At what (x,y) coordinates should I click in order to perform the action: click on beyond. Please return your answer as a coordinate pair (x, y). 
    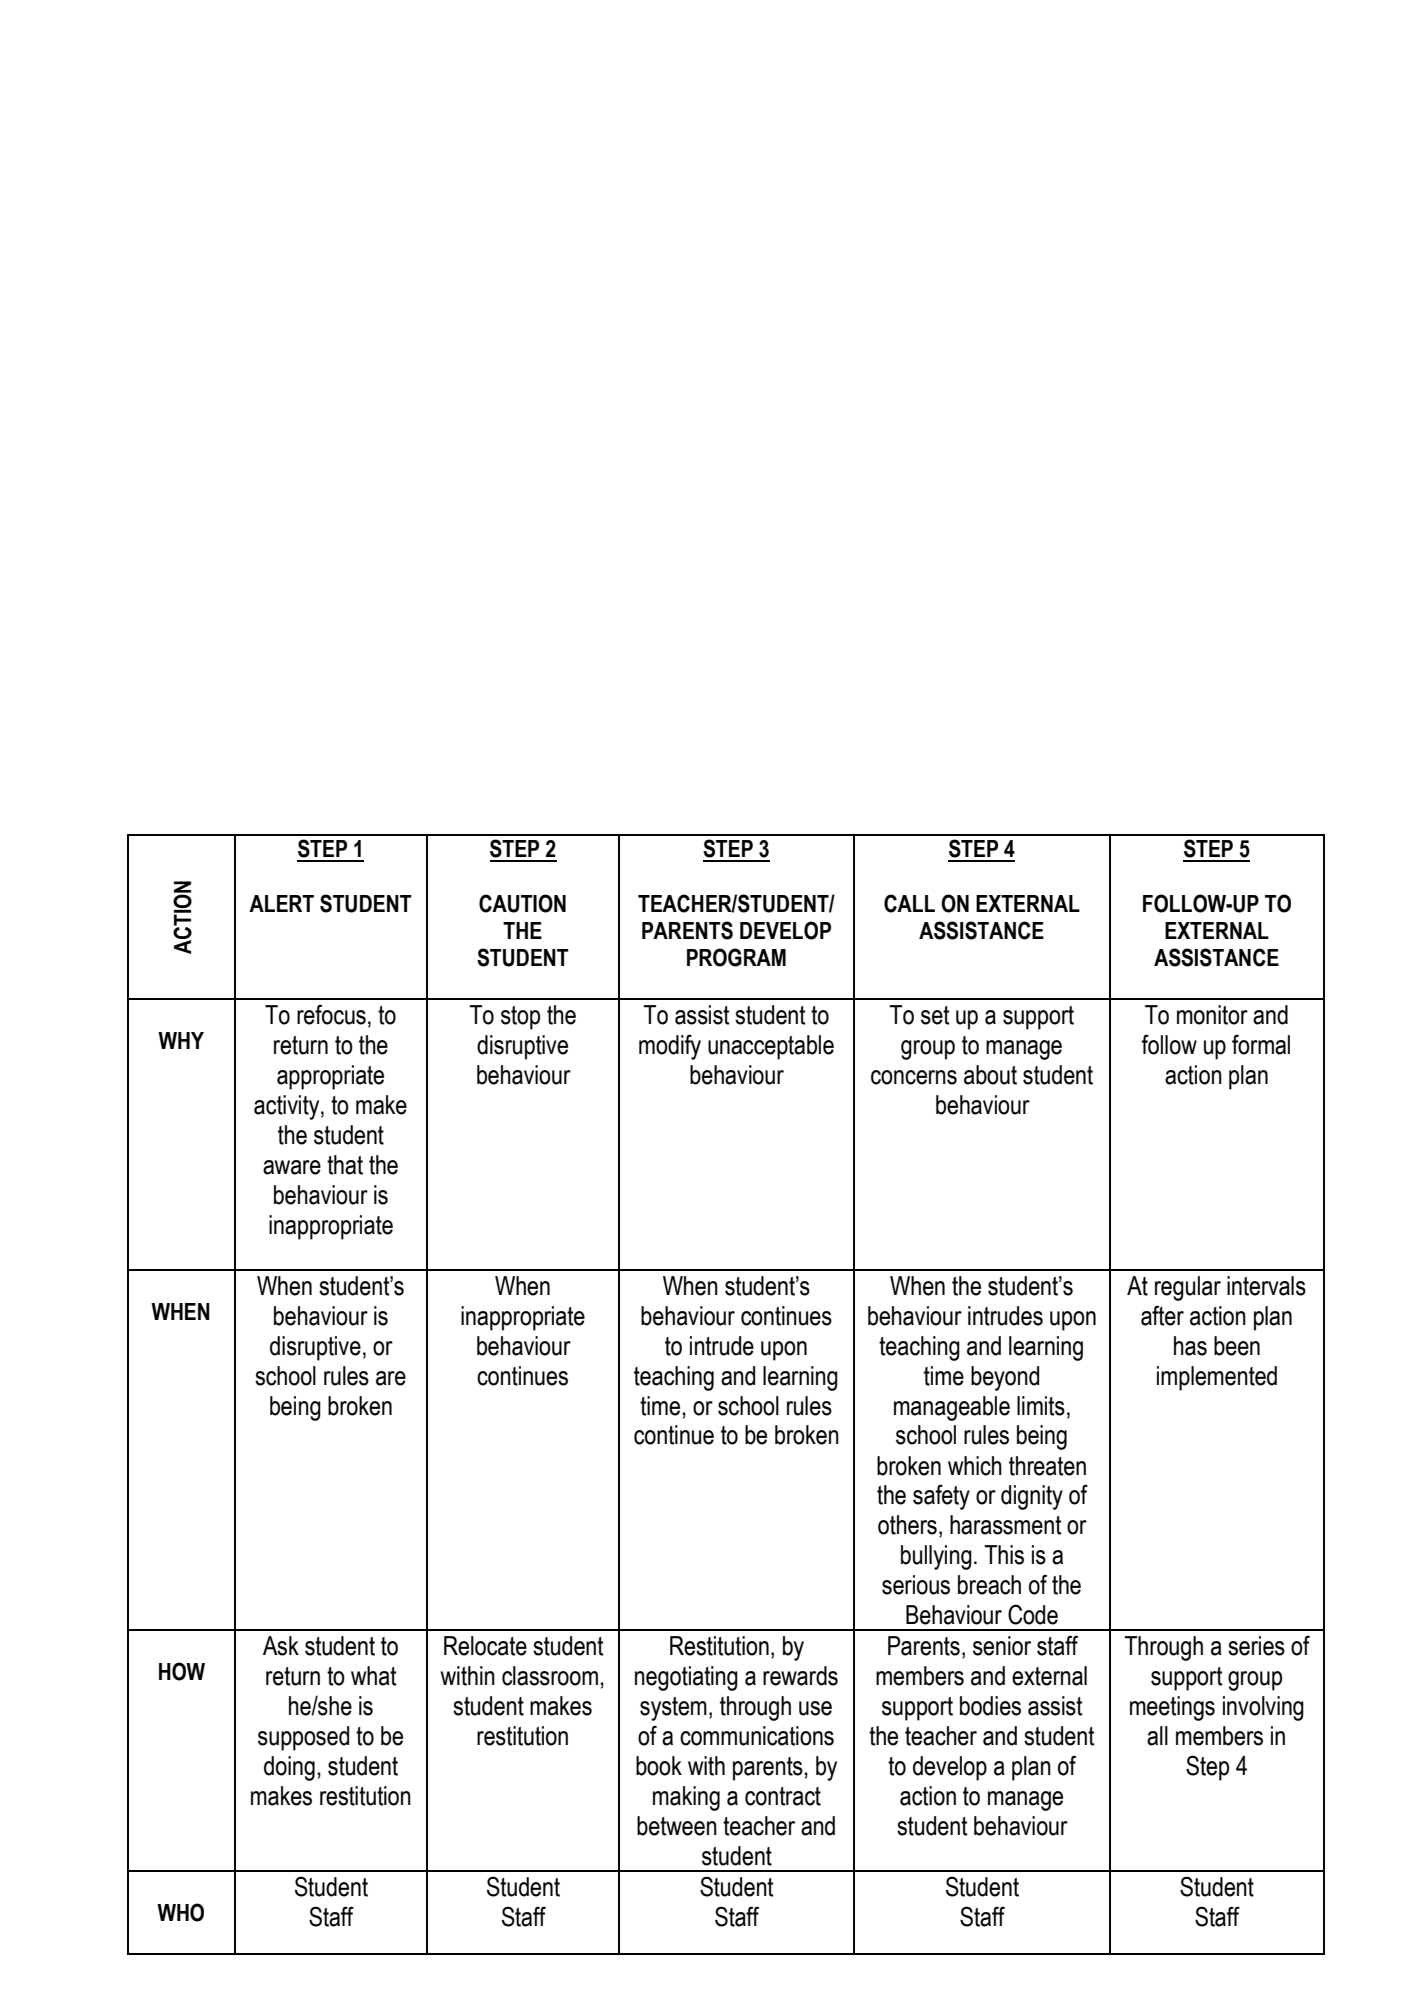
    Looking at the image, I should click on (1005, 1378).
